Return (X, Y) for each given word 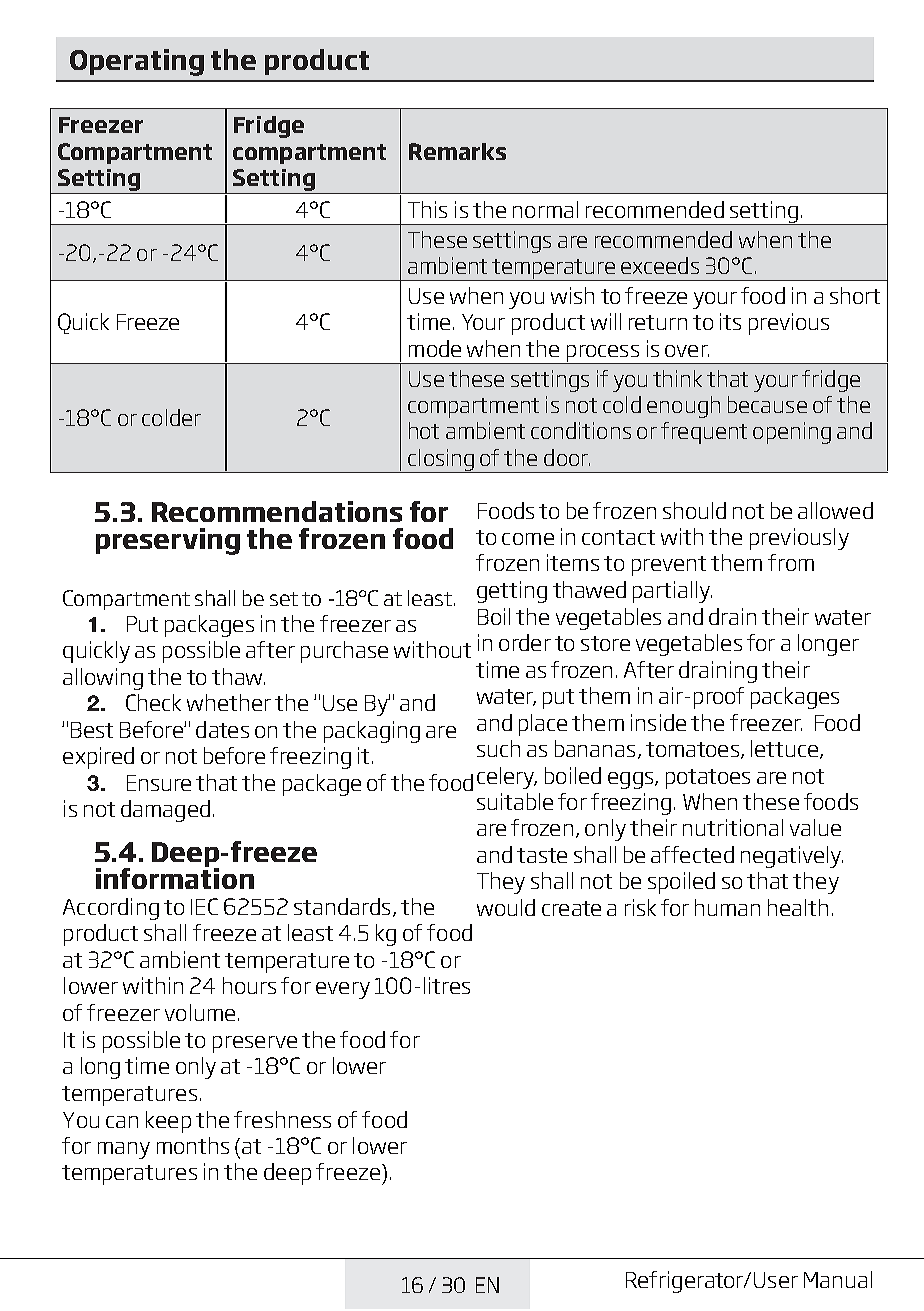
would (506, 907)
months (193, 1145)
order (525, 642)
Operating (137, 62)
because (767, 404)
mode (435, 348)
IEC (204, 906)
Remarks (457, 151)
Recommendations (277, 511)
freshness (282, 1119)
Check (153, 702)
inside (658, 722)
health (798, 907)
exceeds (660, 265)
